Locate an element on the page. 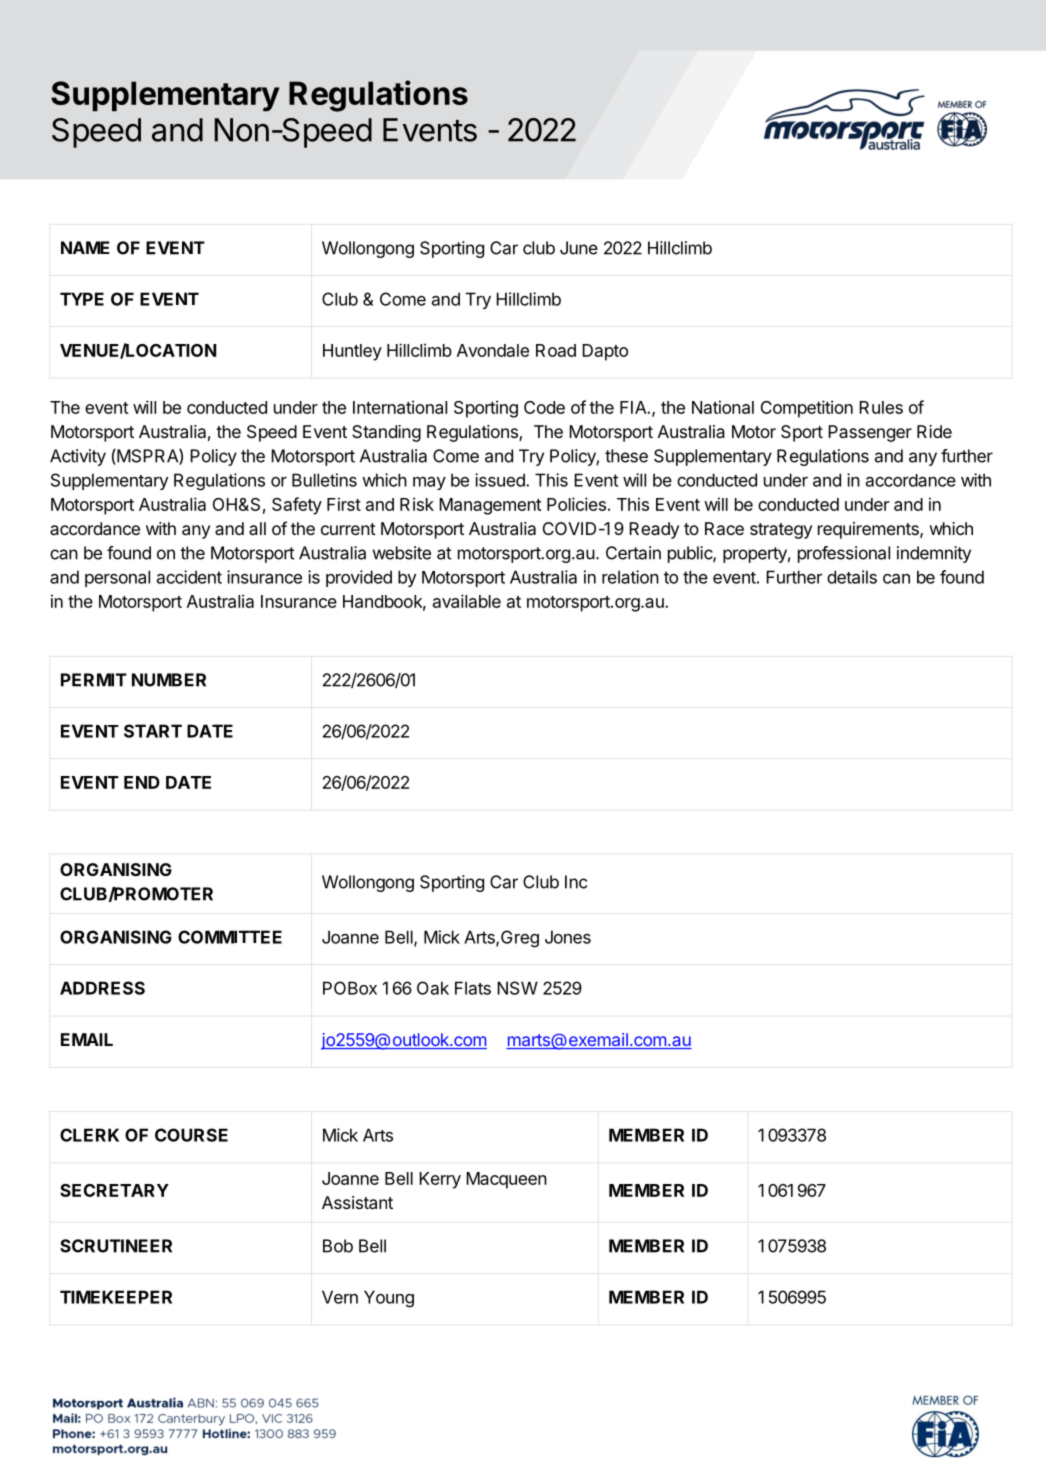  TIMEKEEPER is located at coordinates (116, 1297).
